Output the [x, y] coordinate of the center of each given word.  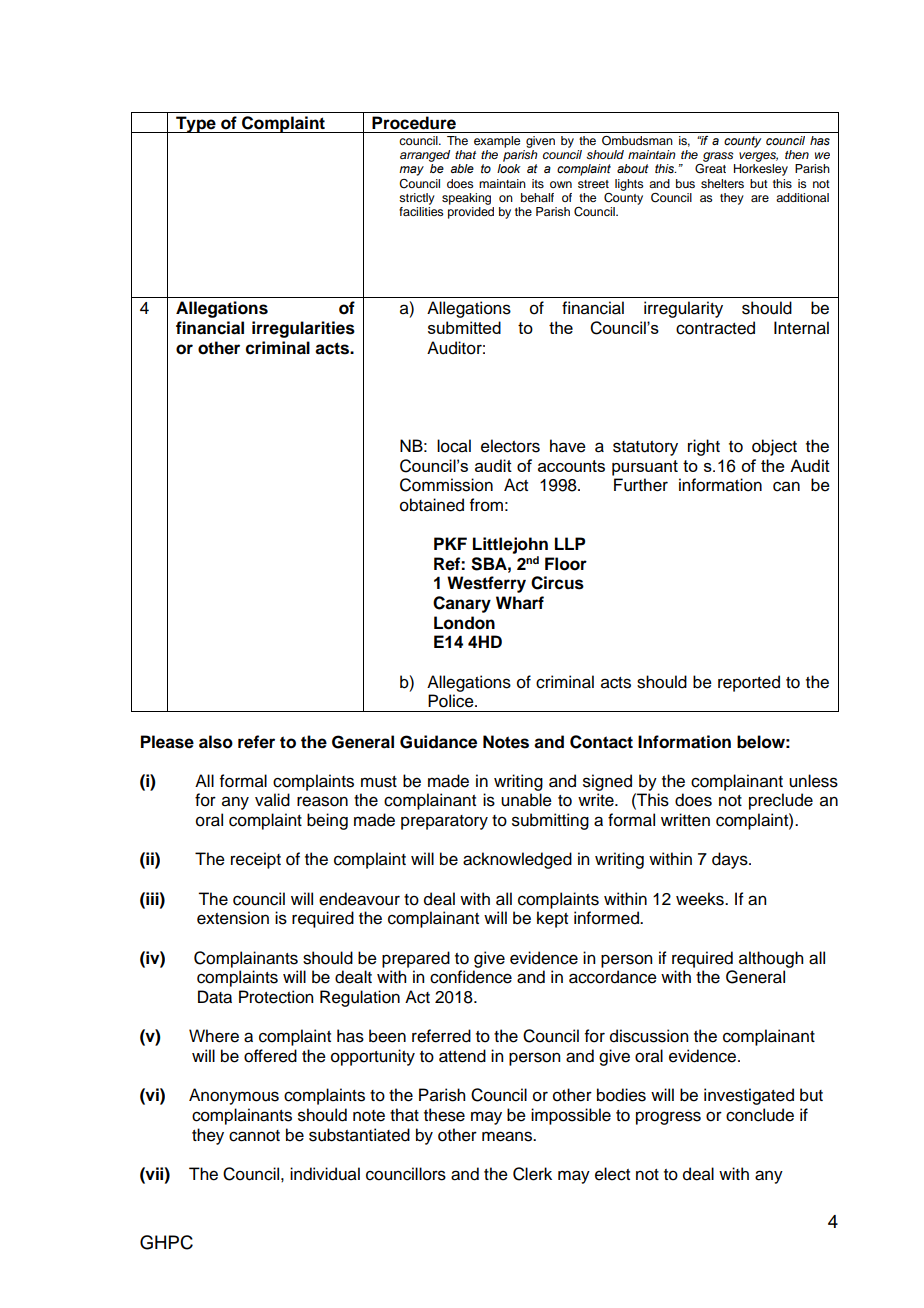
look [509, 168]
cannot [254, 1136]
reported [749, 683]
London [464, 623]
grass [718, 157]
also [216, 742]
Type [196, 124]
